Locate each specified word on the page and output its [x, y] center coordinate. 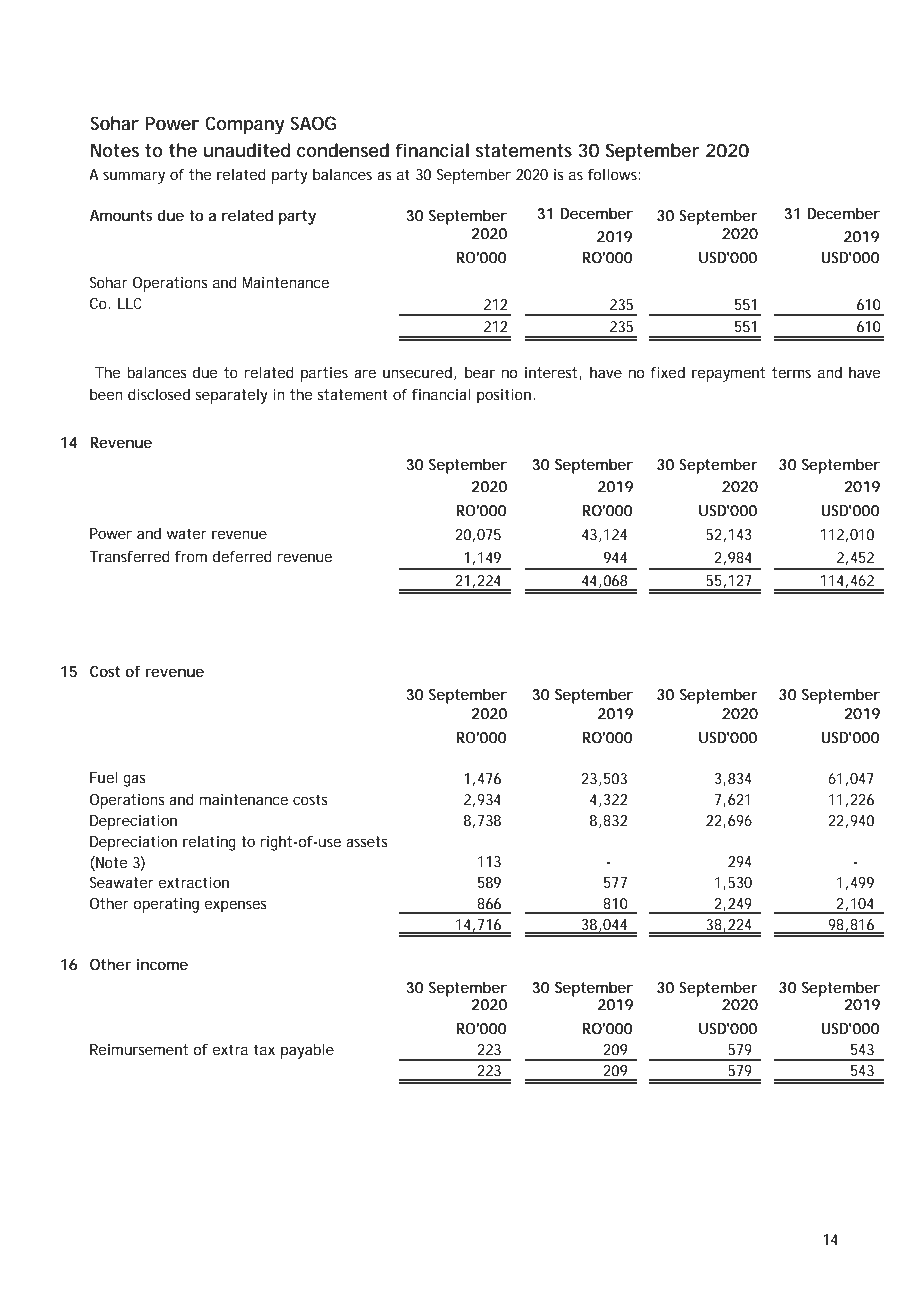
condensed [343, 150]
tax [264, 1049]
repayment [728, 374]
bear [480, 372]
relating [209, 843]
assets [366, 841]
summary [134, 177]
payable [307, 1051]
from [191, 556]
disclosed [159, 394]
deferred [242, 556]
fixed [668, 372]
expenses [235, 906]
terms [791, 372]
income [162, 964]
